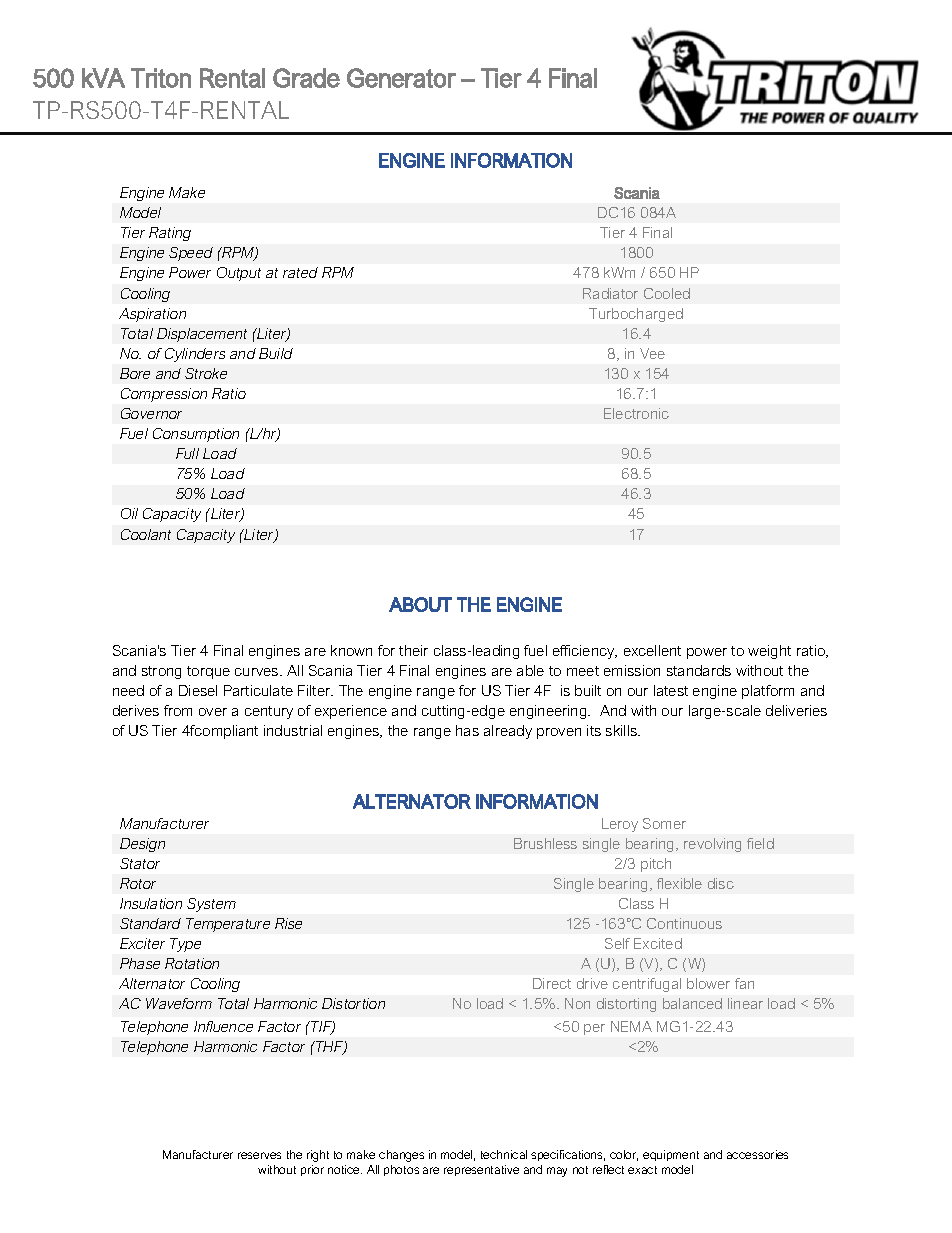 The width and height of the screenshot is (952, 1233). Describe the element at coordinates (652, 353) in the screenshot. I see `Vee` at that location.
